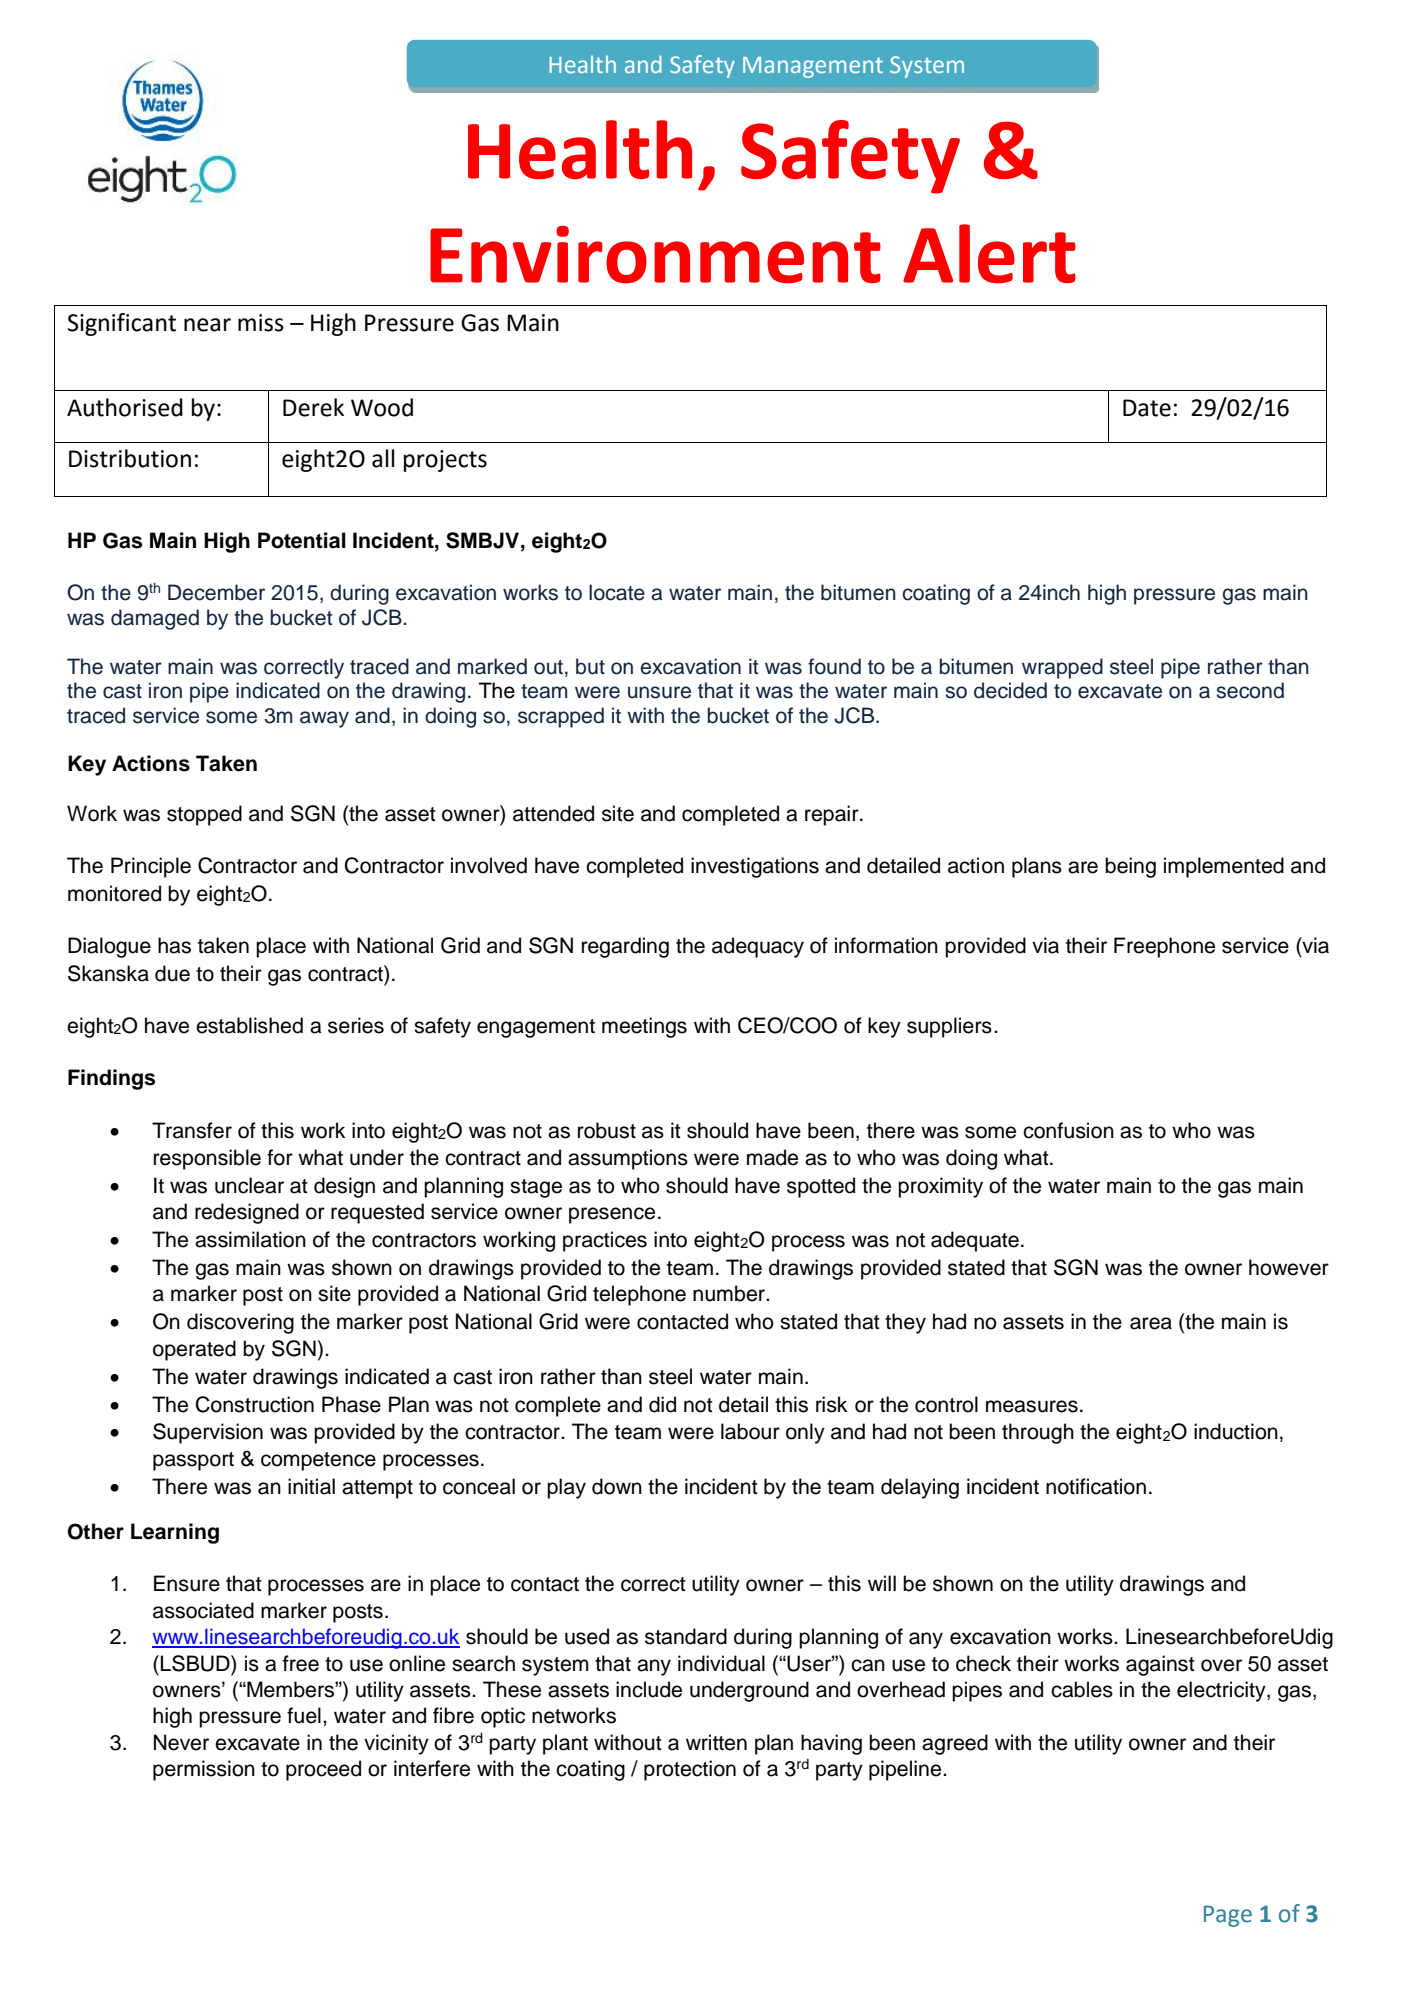  I want to click on established, so click(249, 1025).
